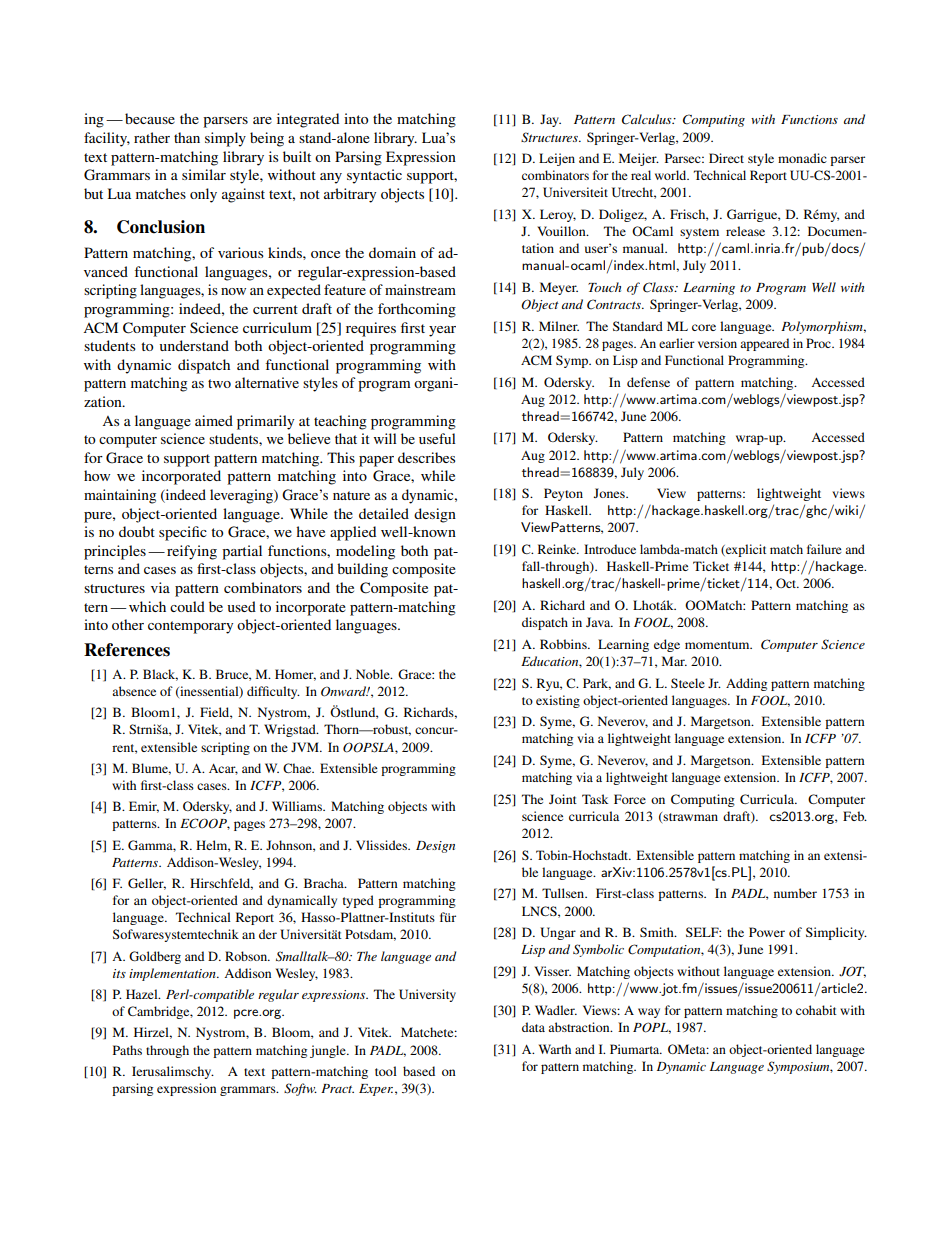  I want to click on aimed, so click(214, 420).
